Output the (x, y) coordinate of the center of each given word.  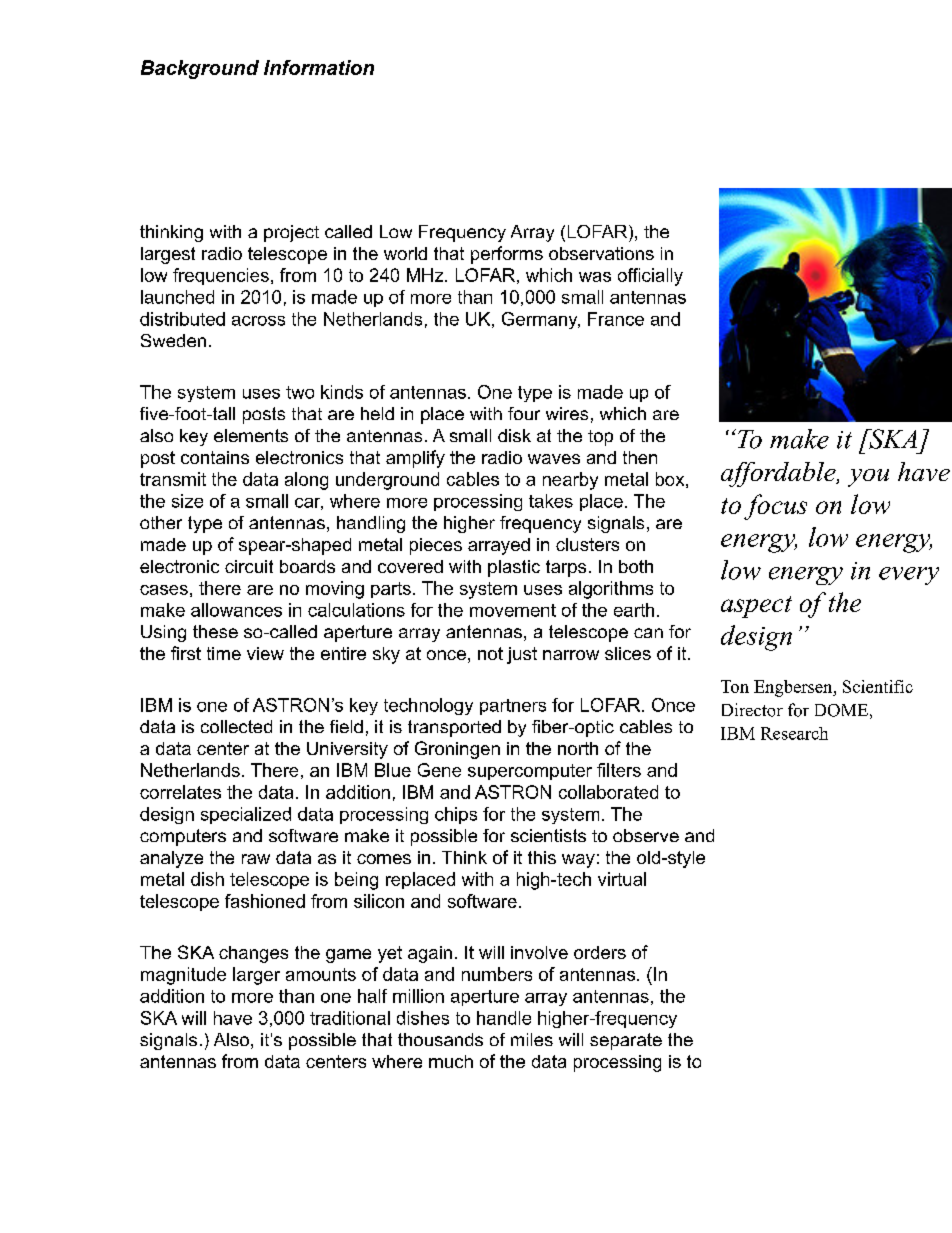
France (616, 319)
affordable (779, 474)
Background (200, 69)
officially (650, 277)
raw (256, 859)
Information (319, 67)
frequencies (221, 276)
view (265, 653)
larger (256, 976)
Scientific (878, 686)
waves (554, 459)
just (522, 655)
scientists (548, 835)
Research (794, 733)
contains (215, 457)
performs (507, 255)
